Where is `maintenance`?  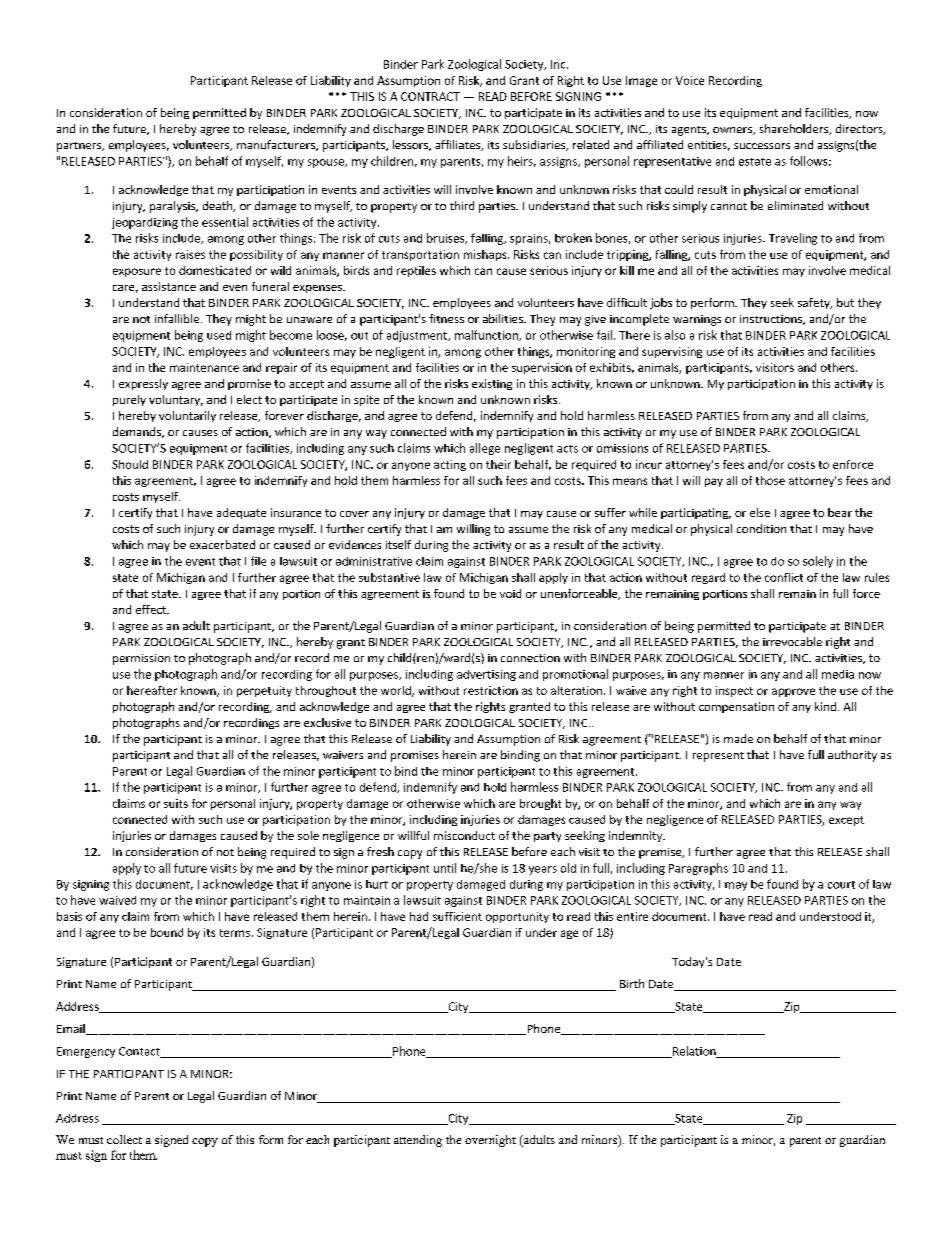
maintenance is located at coordinates (204, 367).
